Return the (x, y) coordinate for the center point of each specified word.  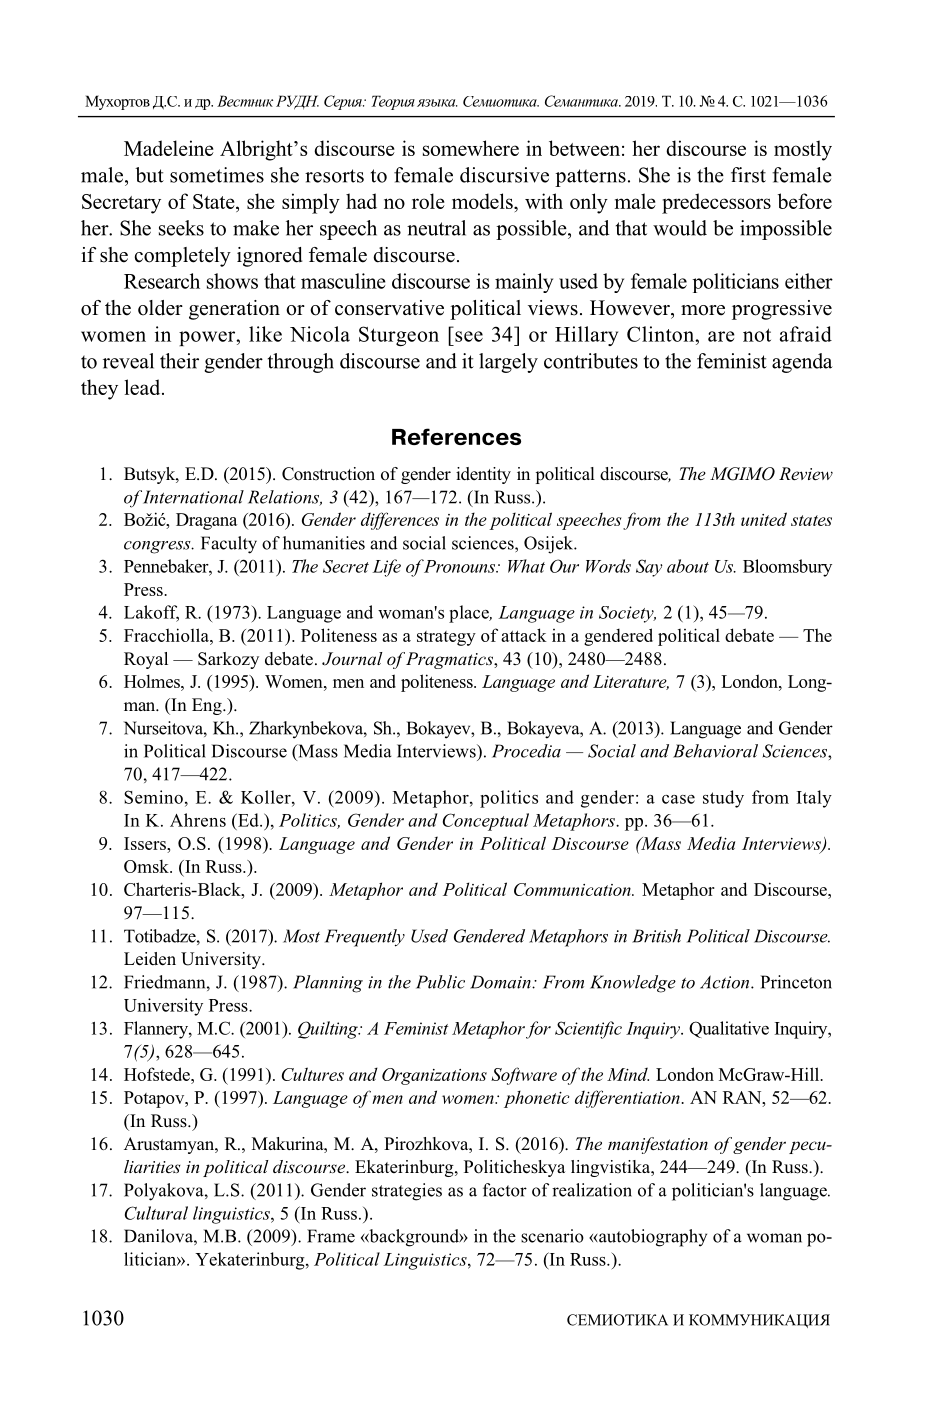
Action (726, 982)
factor (505, 1190)
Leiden (150, 959)
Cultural (156, 1213)
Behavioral (715, 751)
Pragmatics (449, 660)
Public (440, 982)
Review (806, 473)
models (483, 201)
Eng (208, 706)
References (456, 436)
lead (143, 387)
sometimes (217, 175)
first (748, 175)
